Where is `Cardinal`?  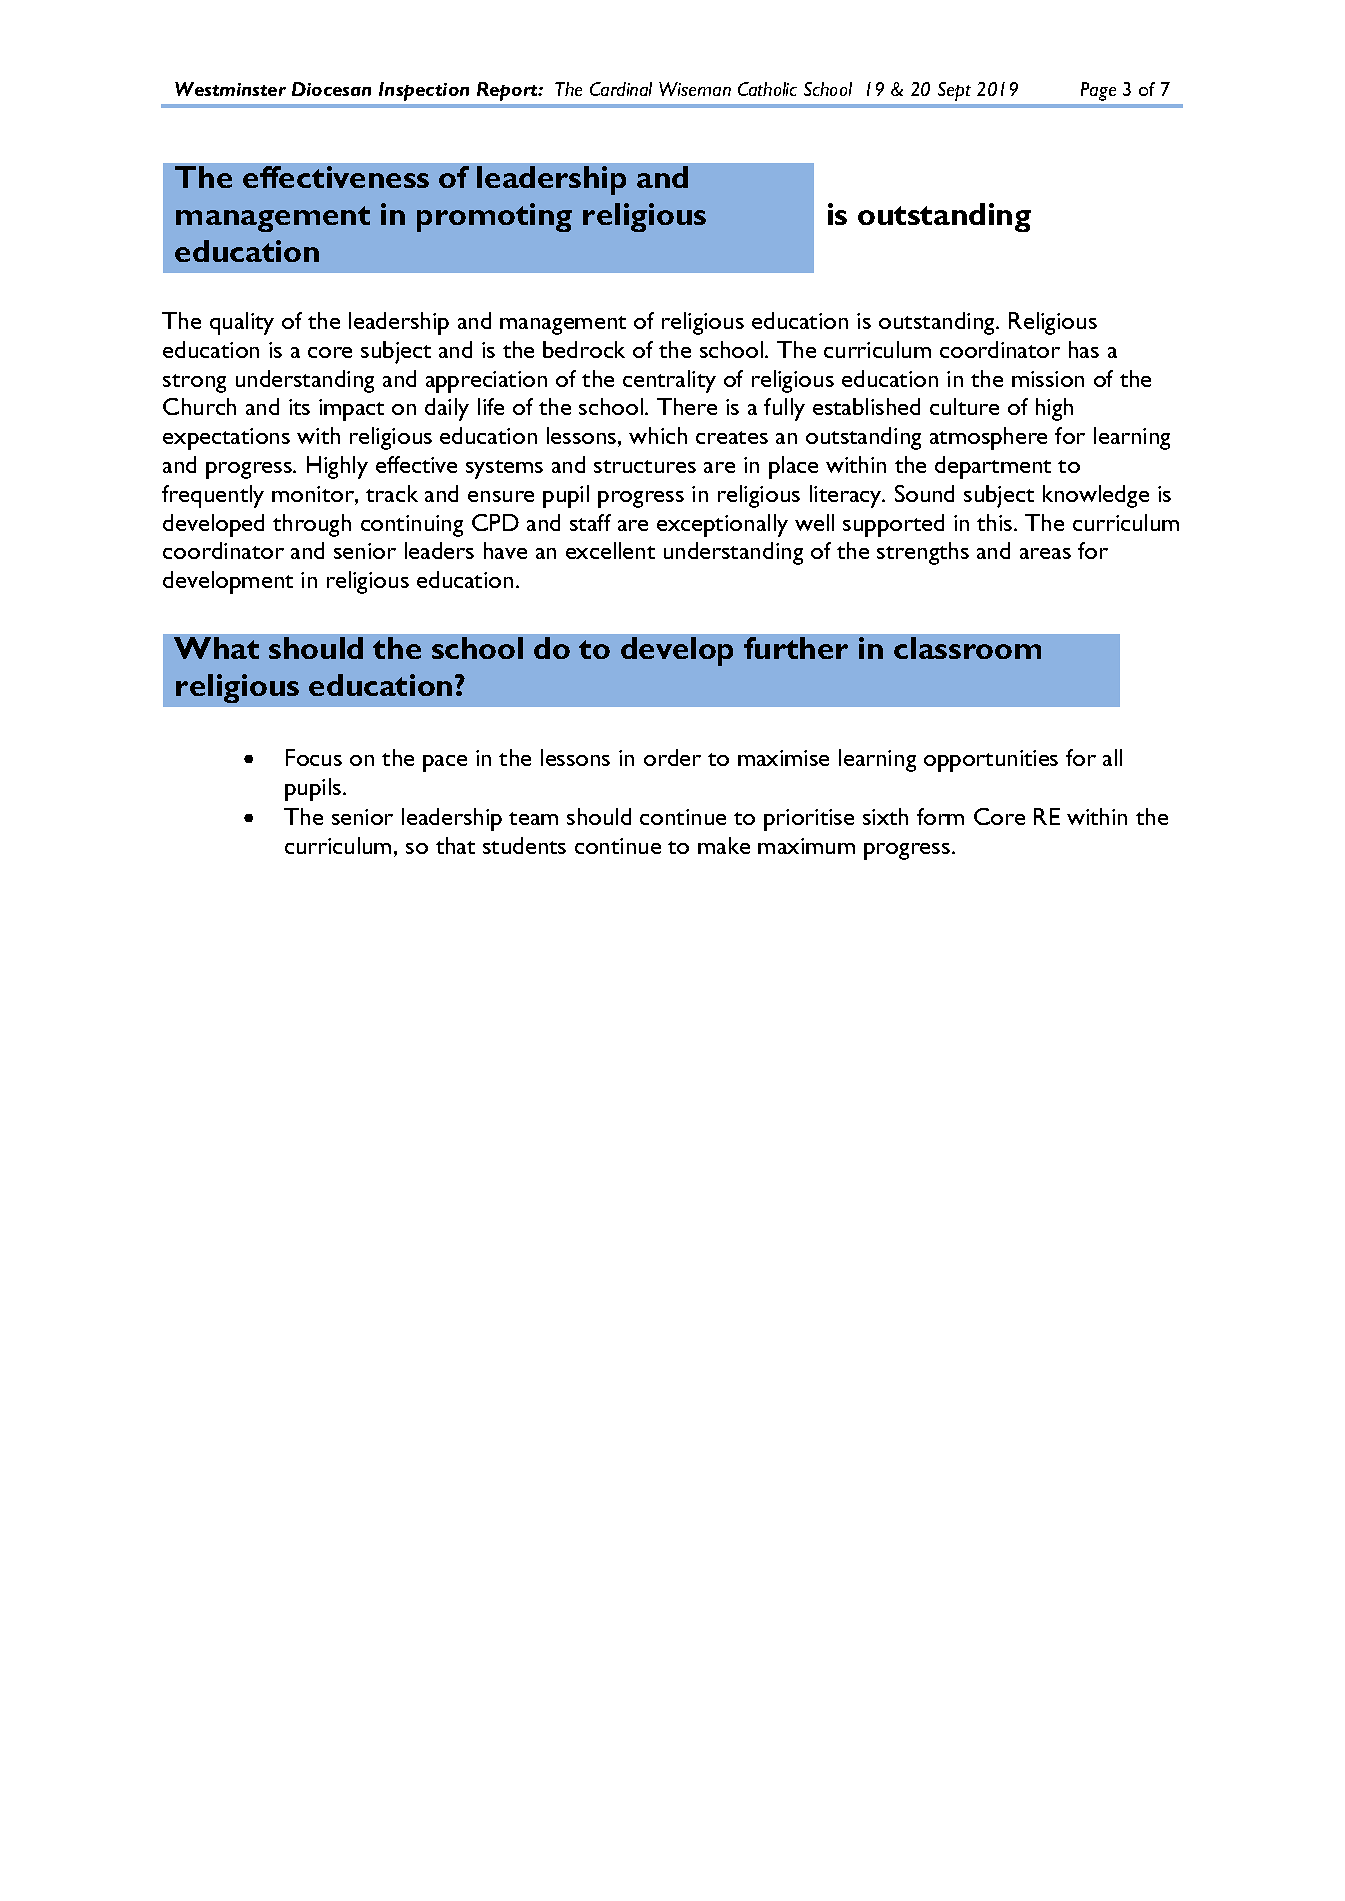 Cardinal is located at coordinates (621, 89).
